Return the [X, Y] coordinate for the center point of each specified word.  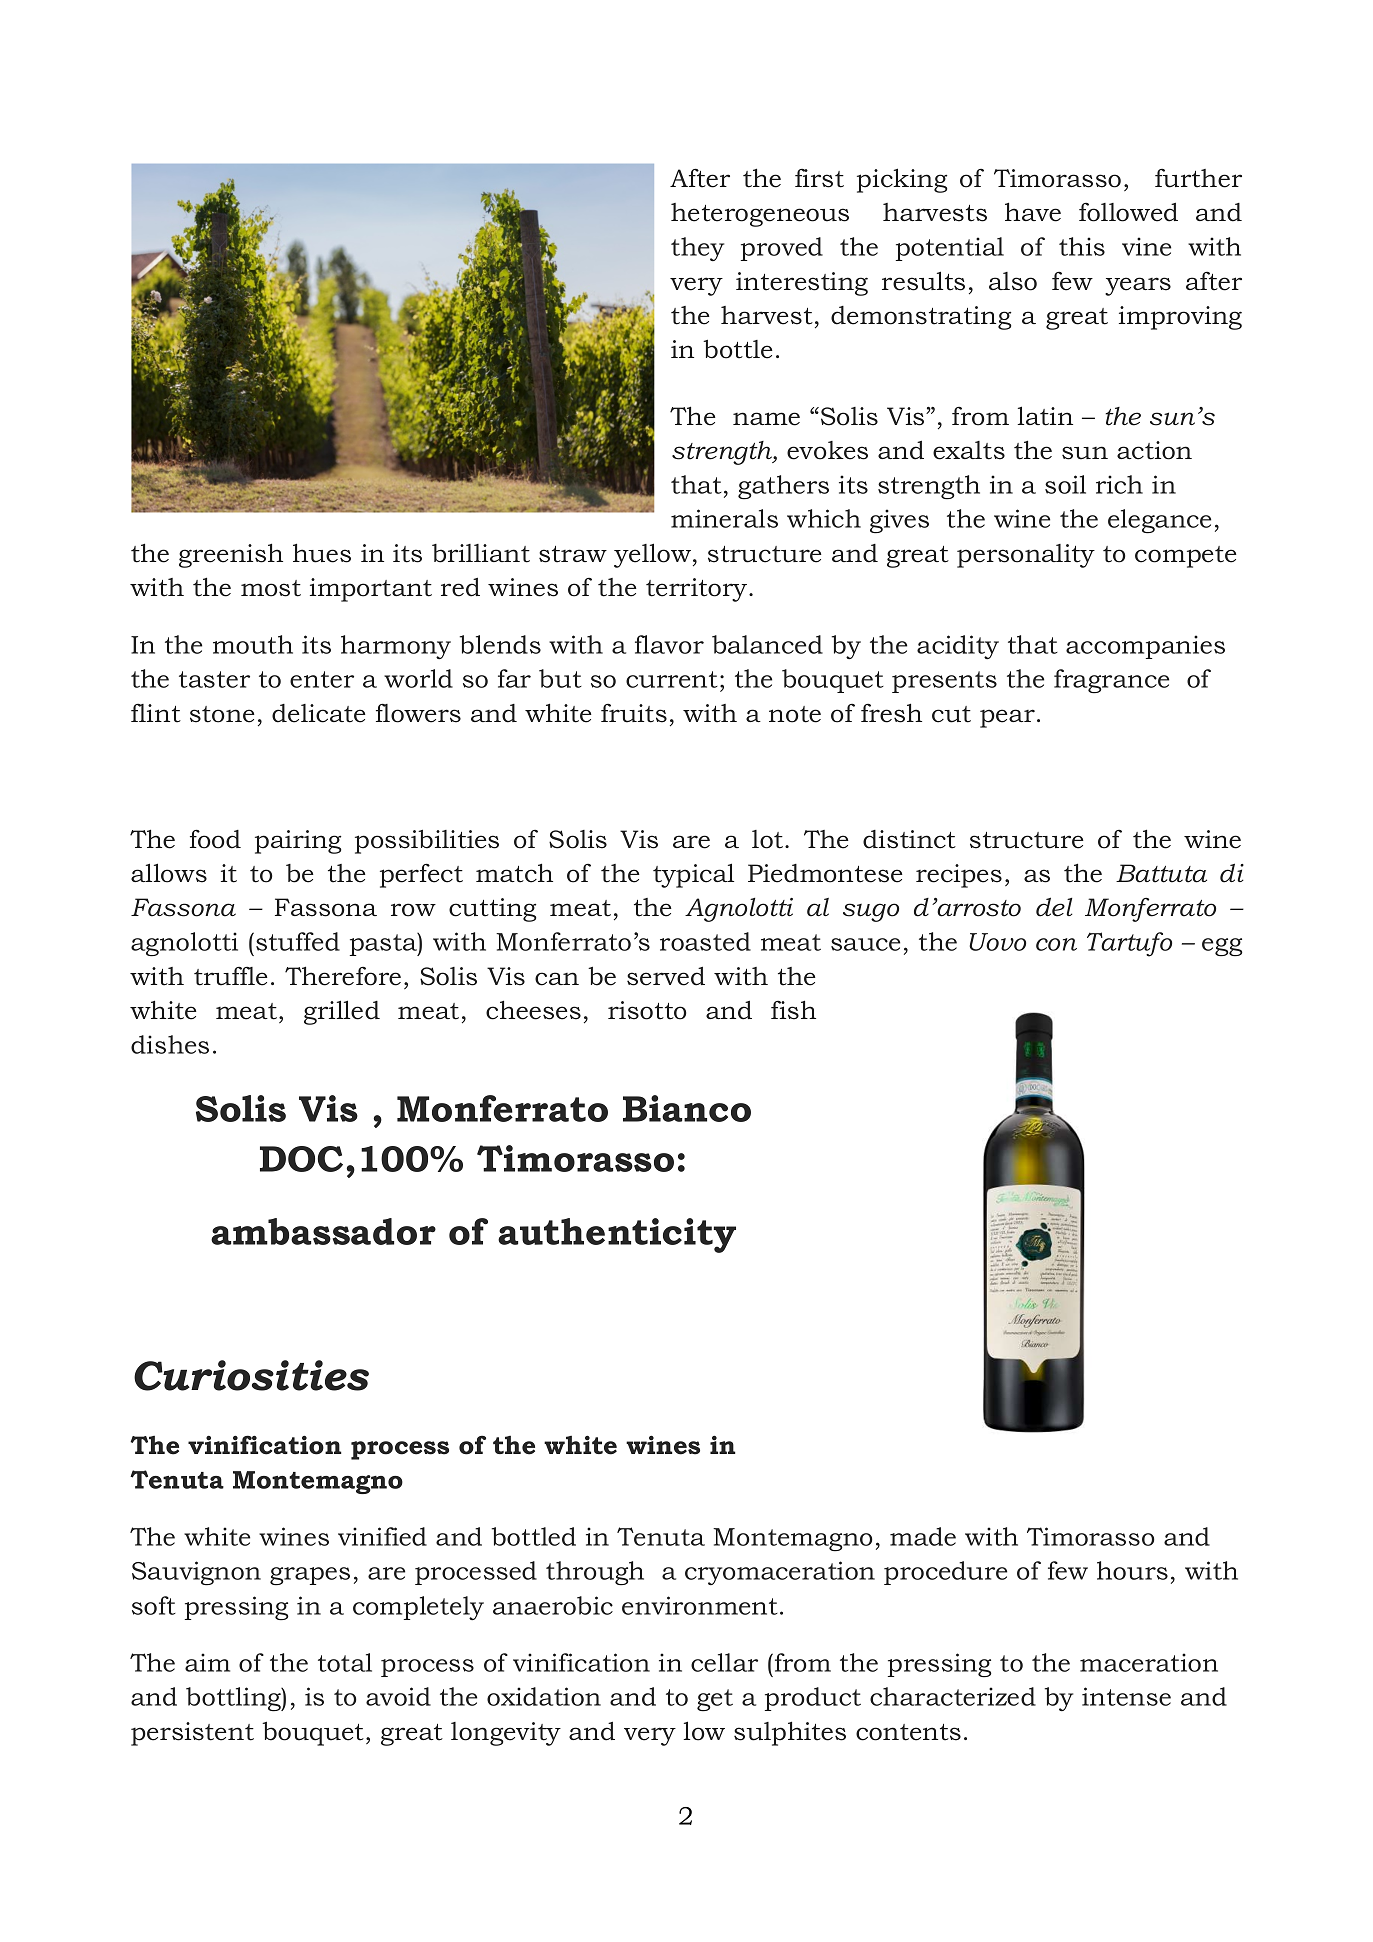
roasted [705, 941]
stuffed [298, 941]
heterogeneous [760, 215]
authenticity [617, 1235]
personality [1026, 556]
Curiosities [251, 1375]
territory [698, 590]
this [1082, 246]
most [271, 588]
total [345, 1662]
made [923, 1536]
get [715, 1700]
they [697, 249]
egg [1222, 947]
